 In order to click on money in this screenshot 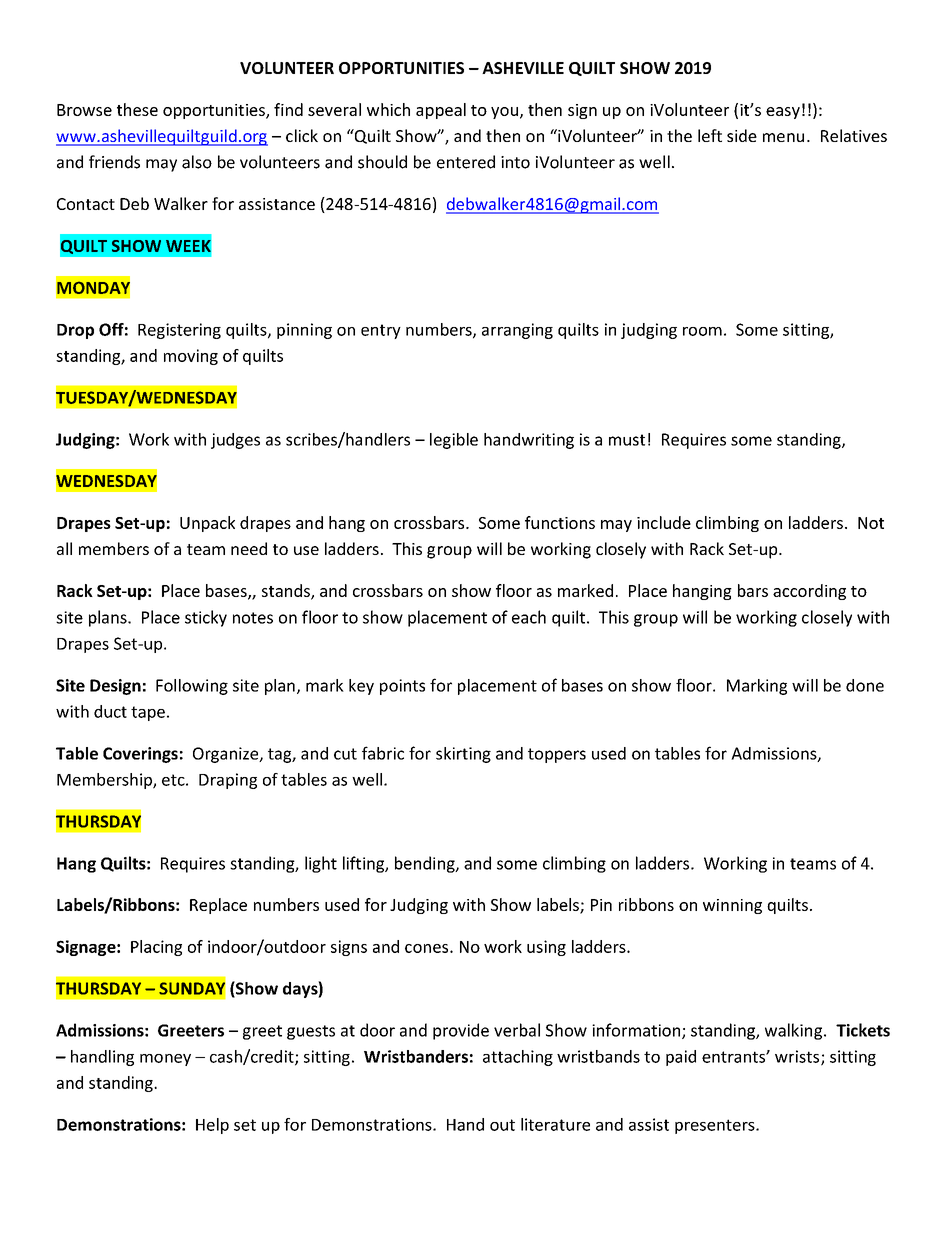, I will do `click(165, 1060)`.
